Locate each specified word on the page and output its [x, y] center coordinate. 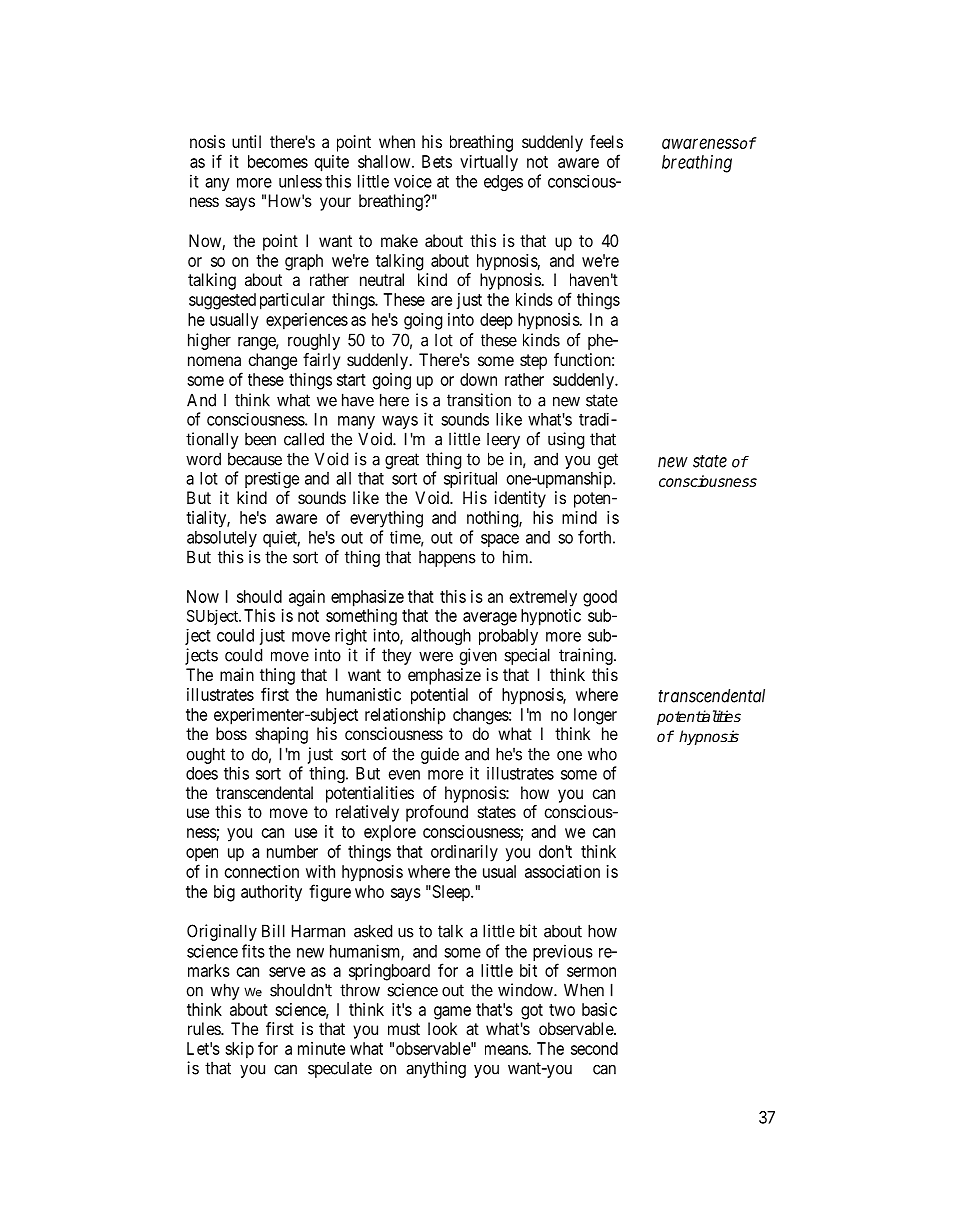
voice [413, 181]
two [562, 1010]
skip [239, 1050]
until [246, 141]
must [404, 1029]
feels [606, 141]
